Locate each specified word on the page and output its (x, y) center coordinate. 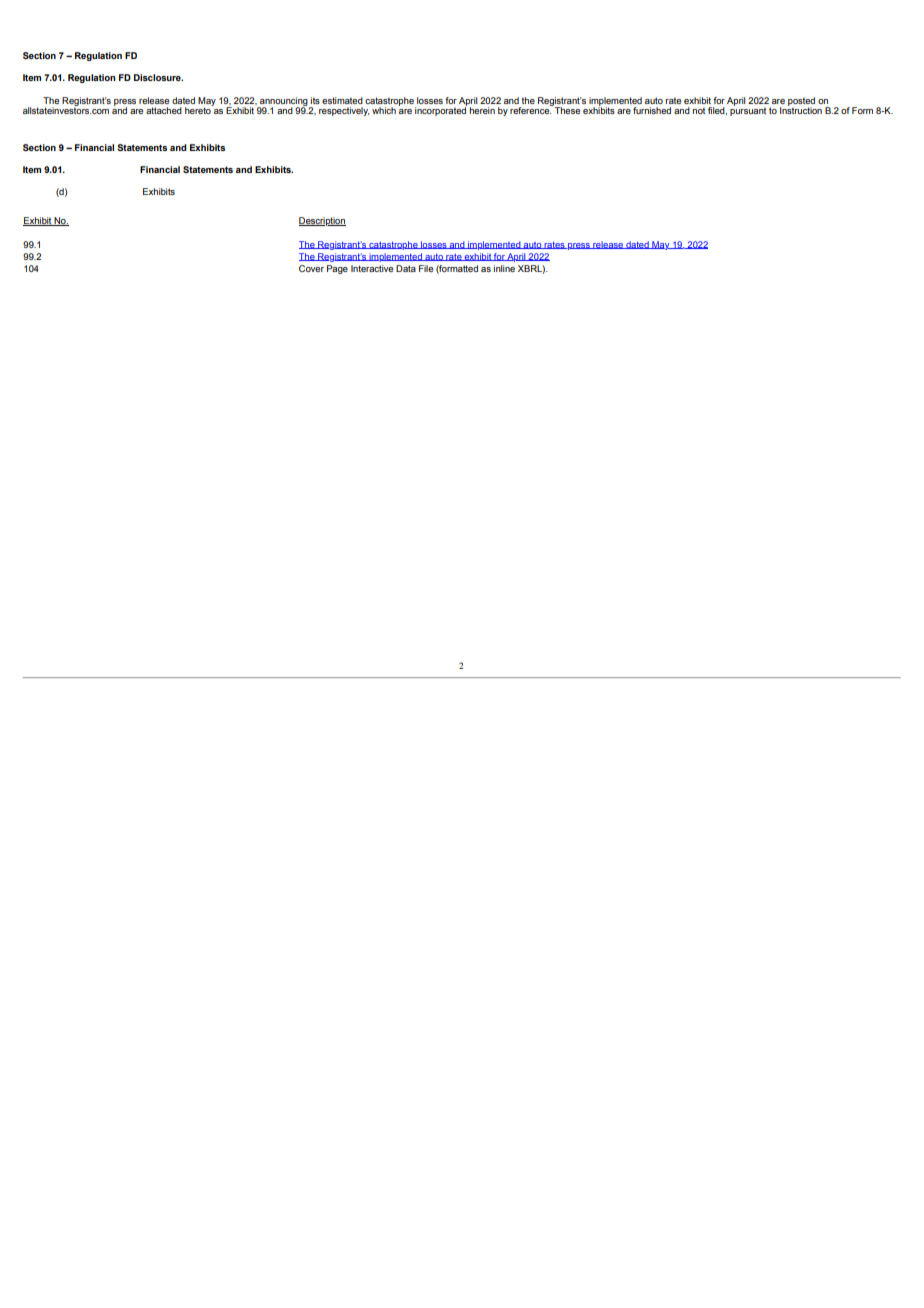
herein (482, 110)
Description (322, 221)
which (384, 110)
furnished (652, 110)
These (566, 109)
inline (504, 268)
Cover (311, 268)
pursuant (748, 110)
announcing (284, 102)
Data (406, 268)
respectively (344, 111)
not (699, 110)
